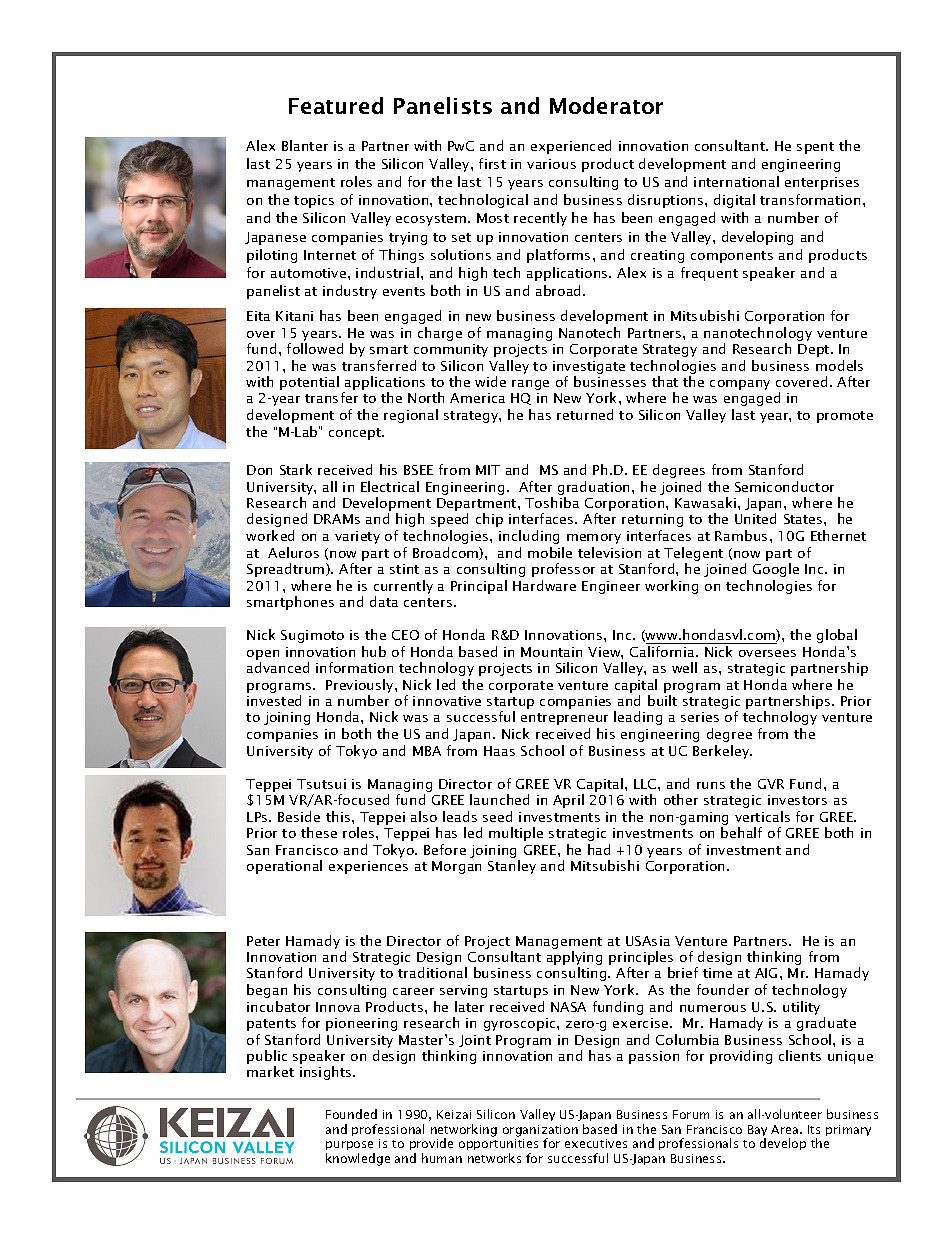 This screenshot has width=952, height=1233. Describe the element at coordinates (512, 867) in the screenshot. I see `Stanley` at that location.
